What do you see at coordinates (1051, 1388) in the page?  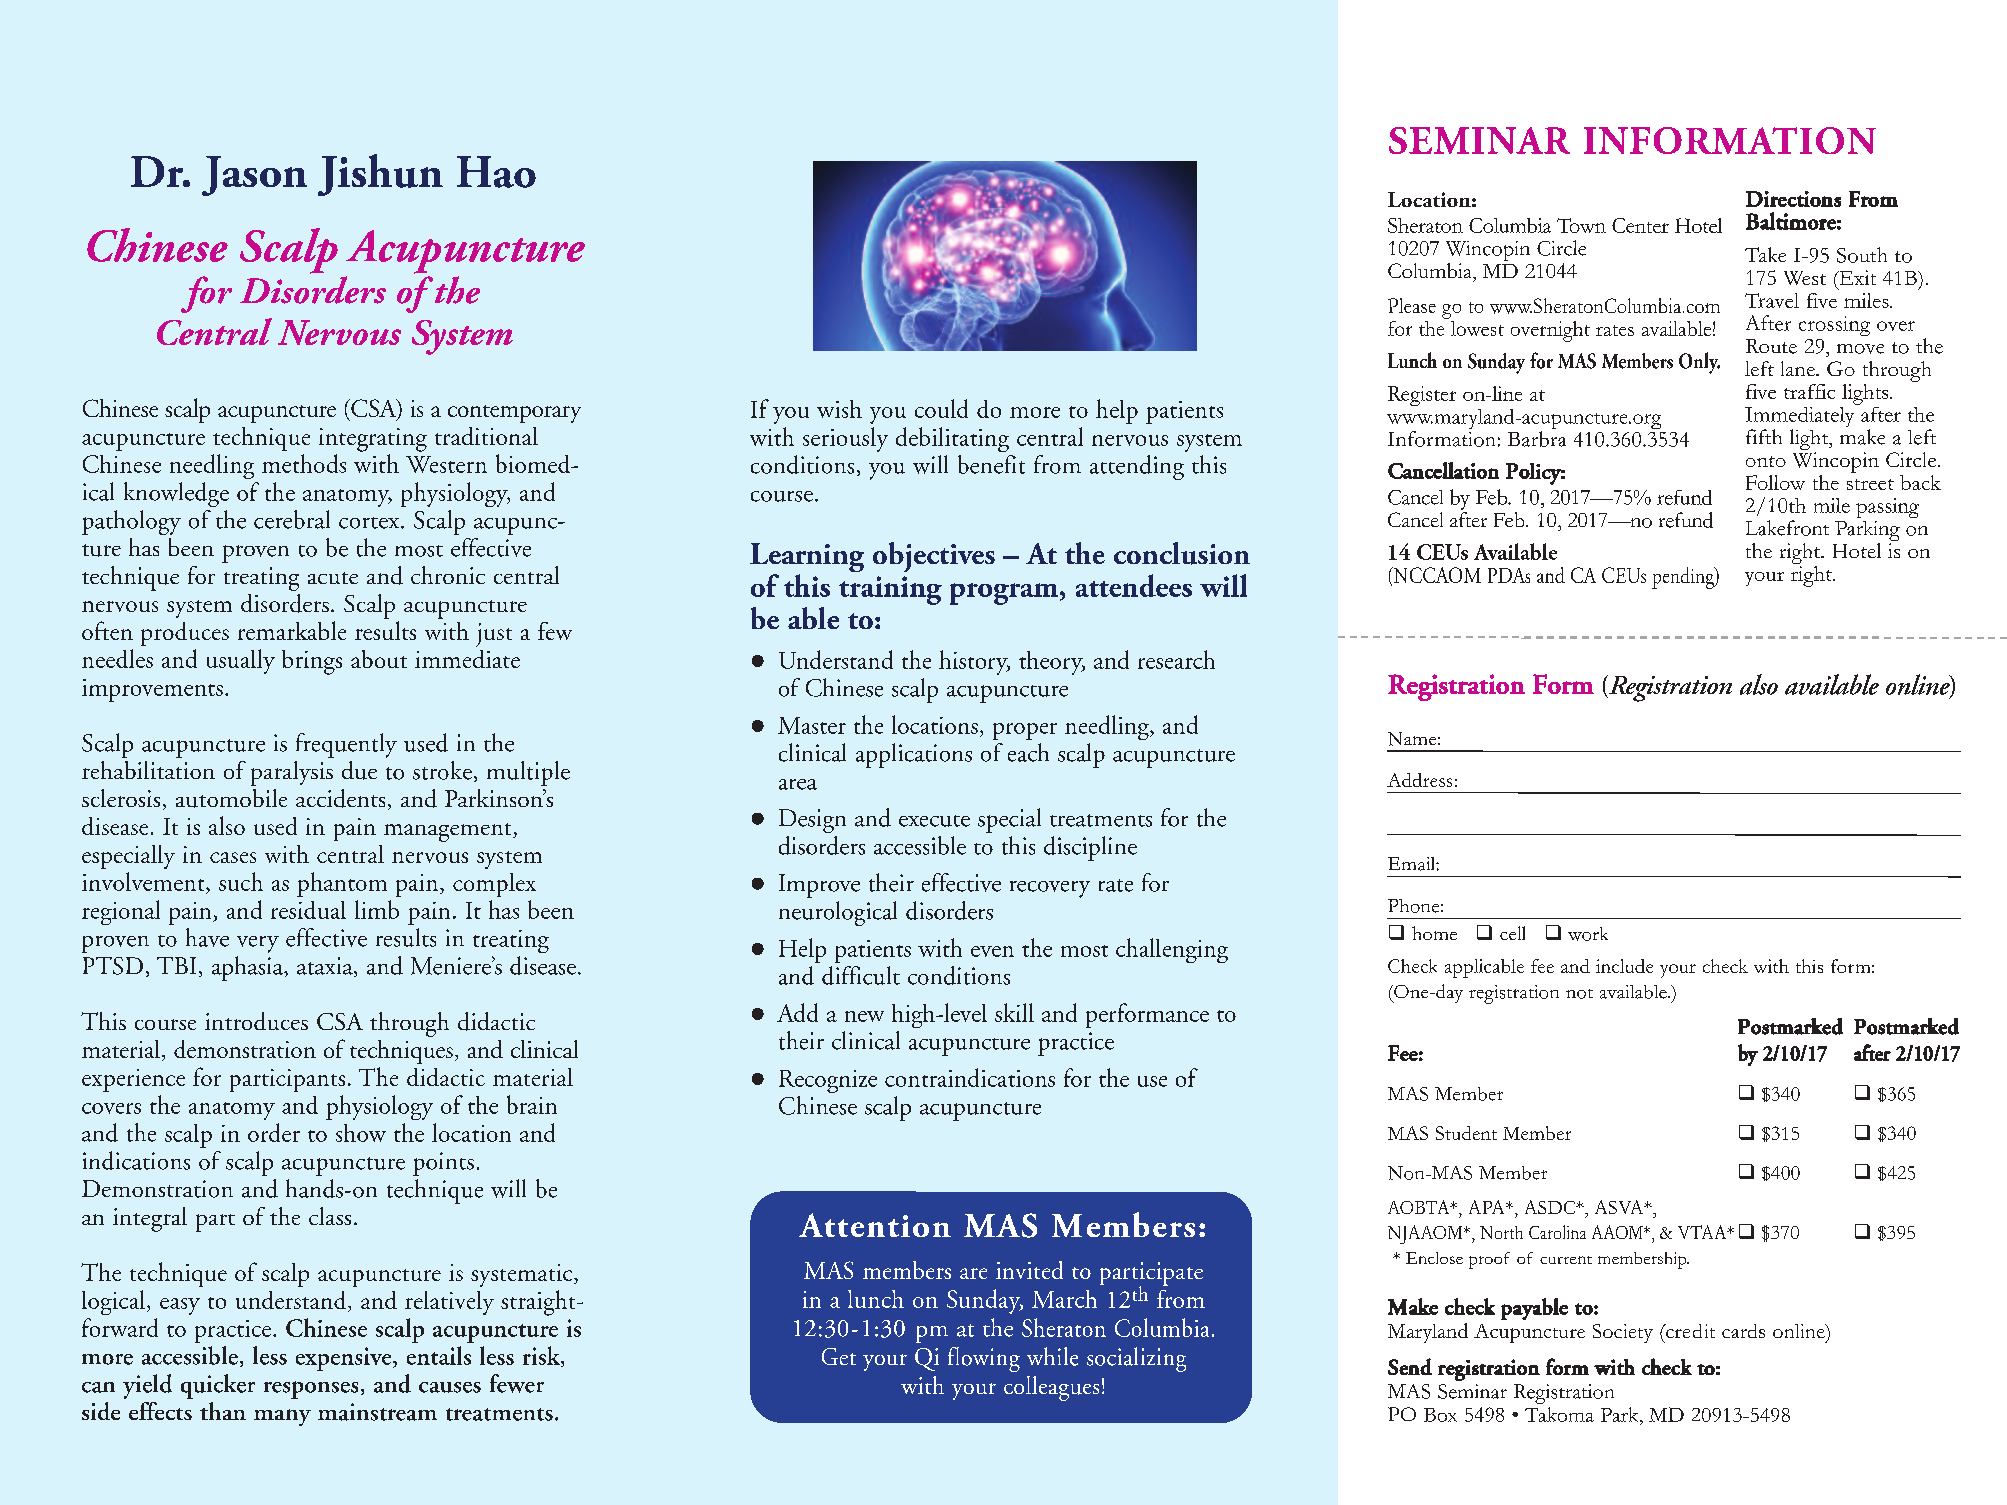 I see `colleagues` at bounding box center [1051, 1388].
